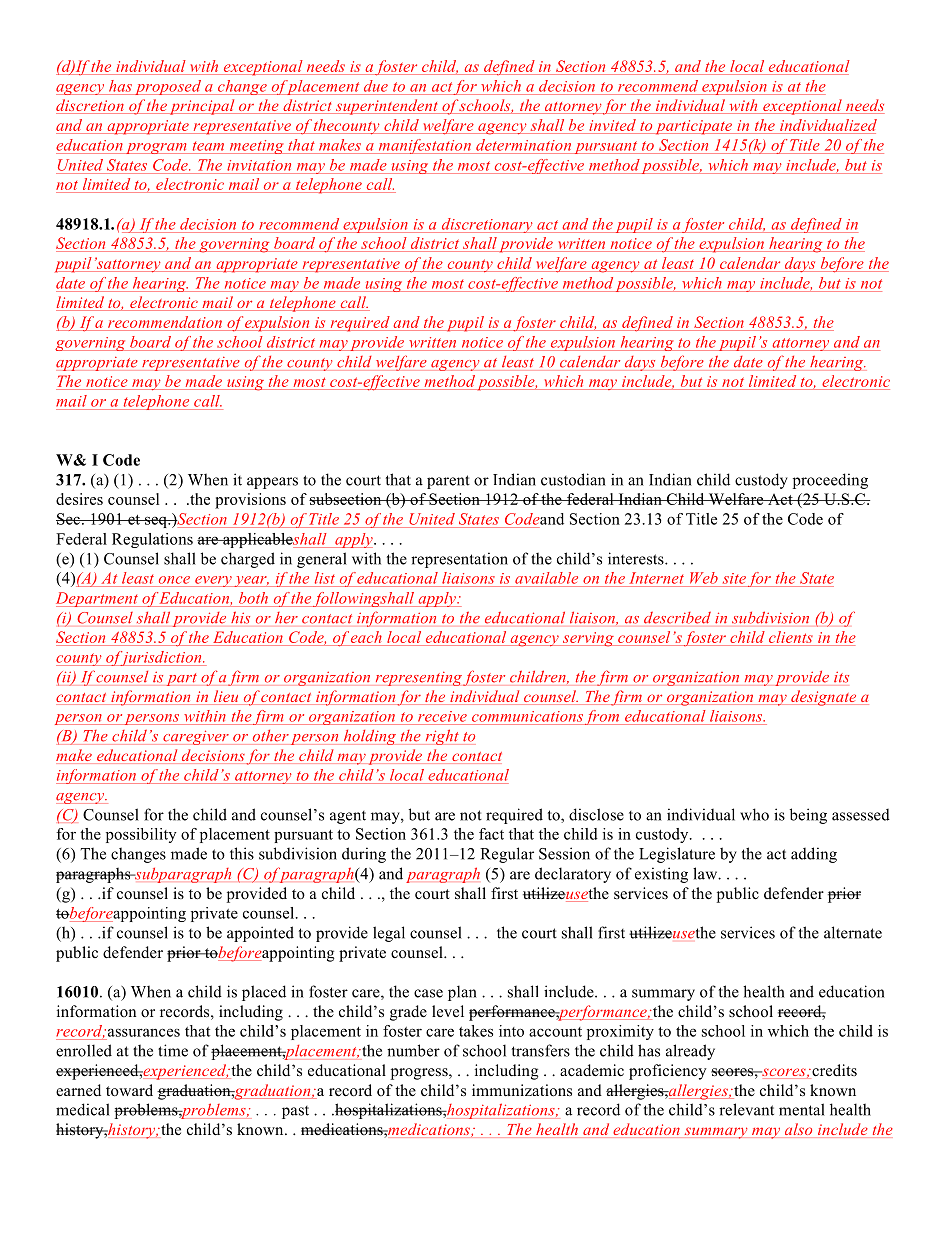 The height and width of the document is (1233, 952). What do you see at coordinates (424, 146) in the document?
I see `manifestation` at bounding box center [424, 146].
